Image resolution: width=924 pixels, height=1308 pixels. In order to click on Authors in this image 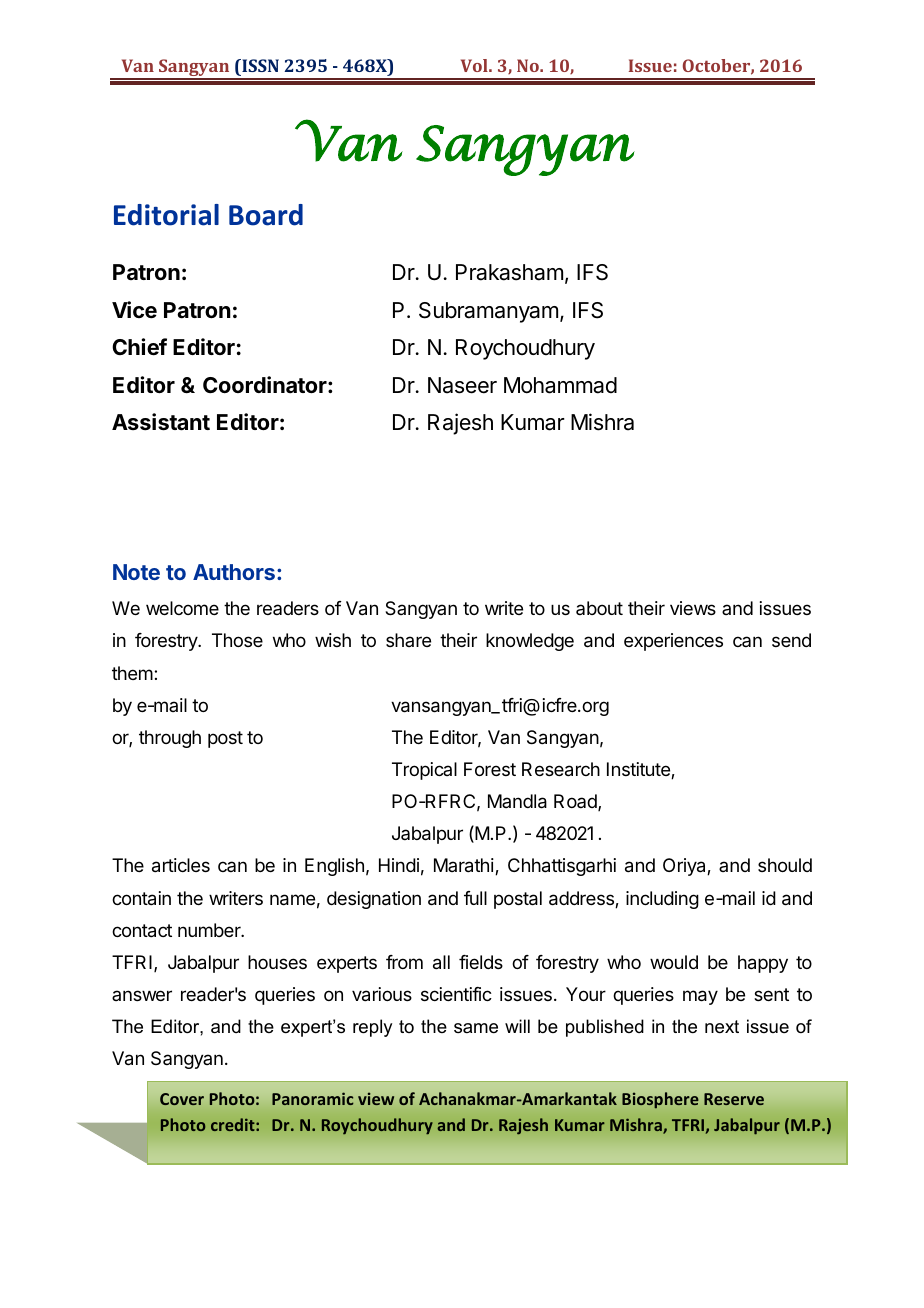, I will do `click(234, 572)`.
